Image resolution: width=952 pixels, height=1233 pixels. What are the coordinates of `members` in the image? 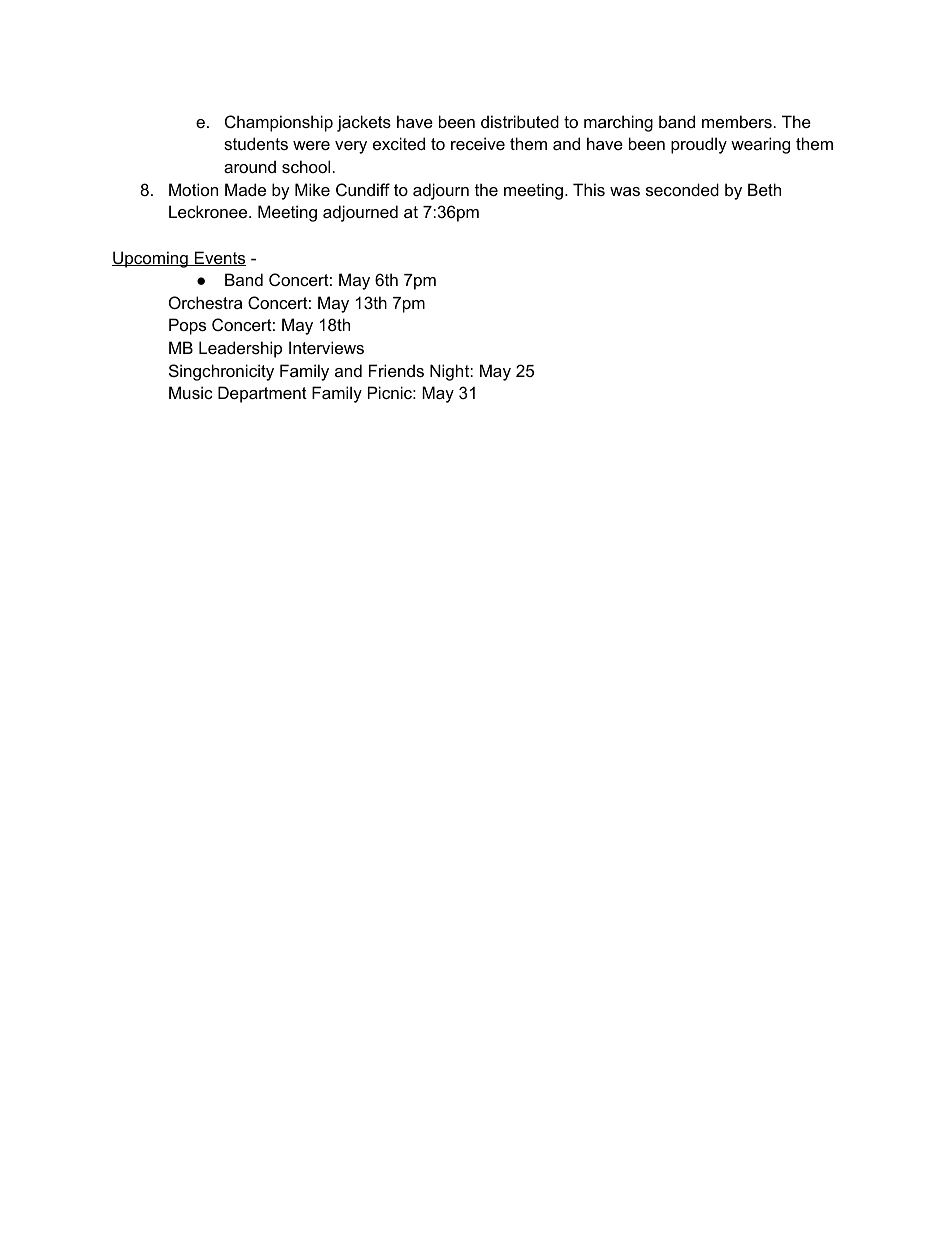 It's located at (737, 121).
